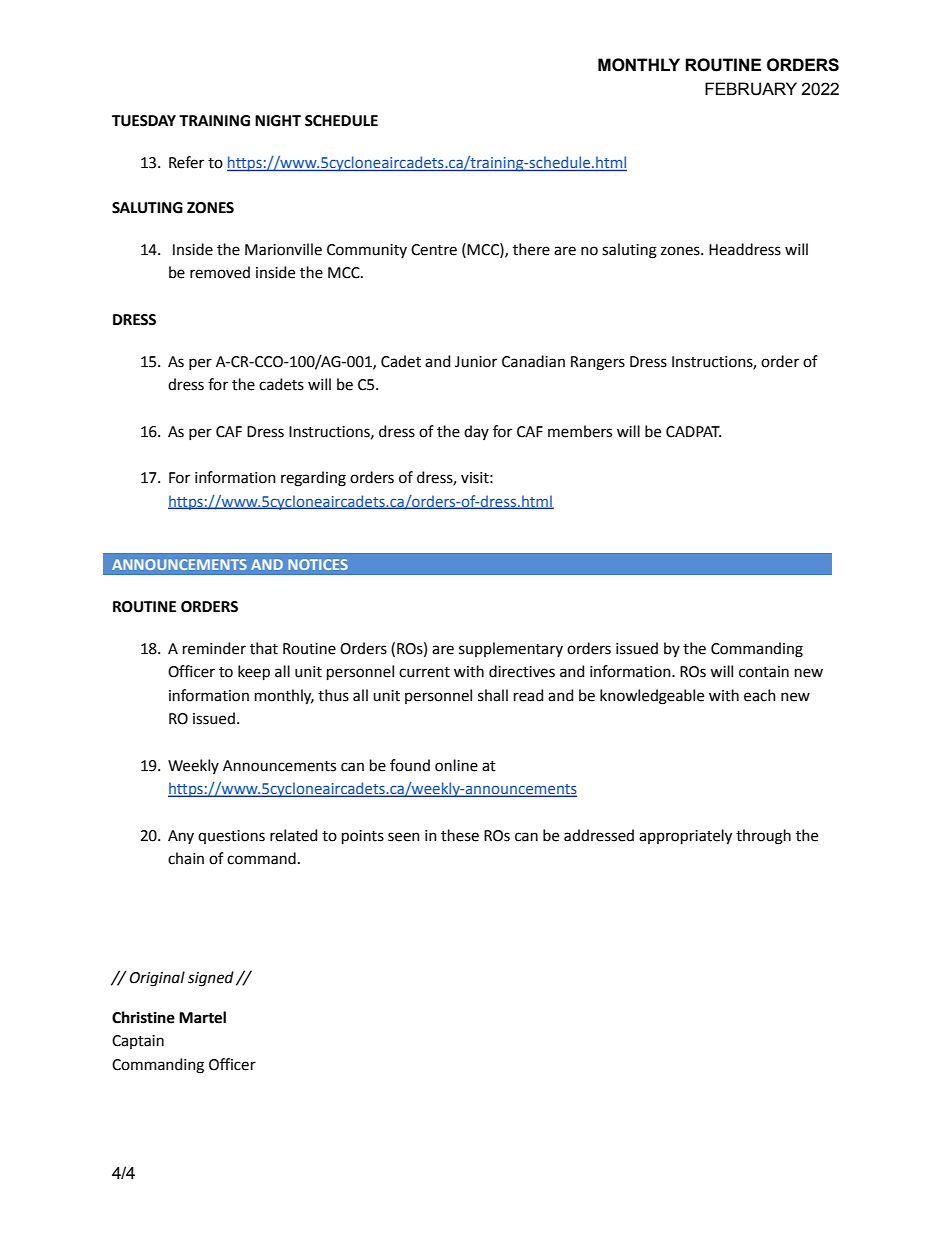 Image resolution: width=952 pixels, height=1233 pixels. What do you see at coordinates (278, 121) in the screenshot?
I see `NIGHT` at bounding box center [278, 121].
